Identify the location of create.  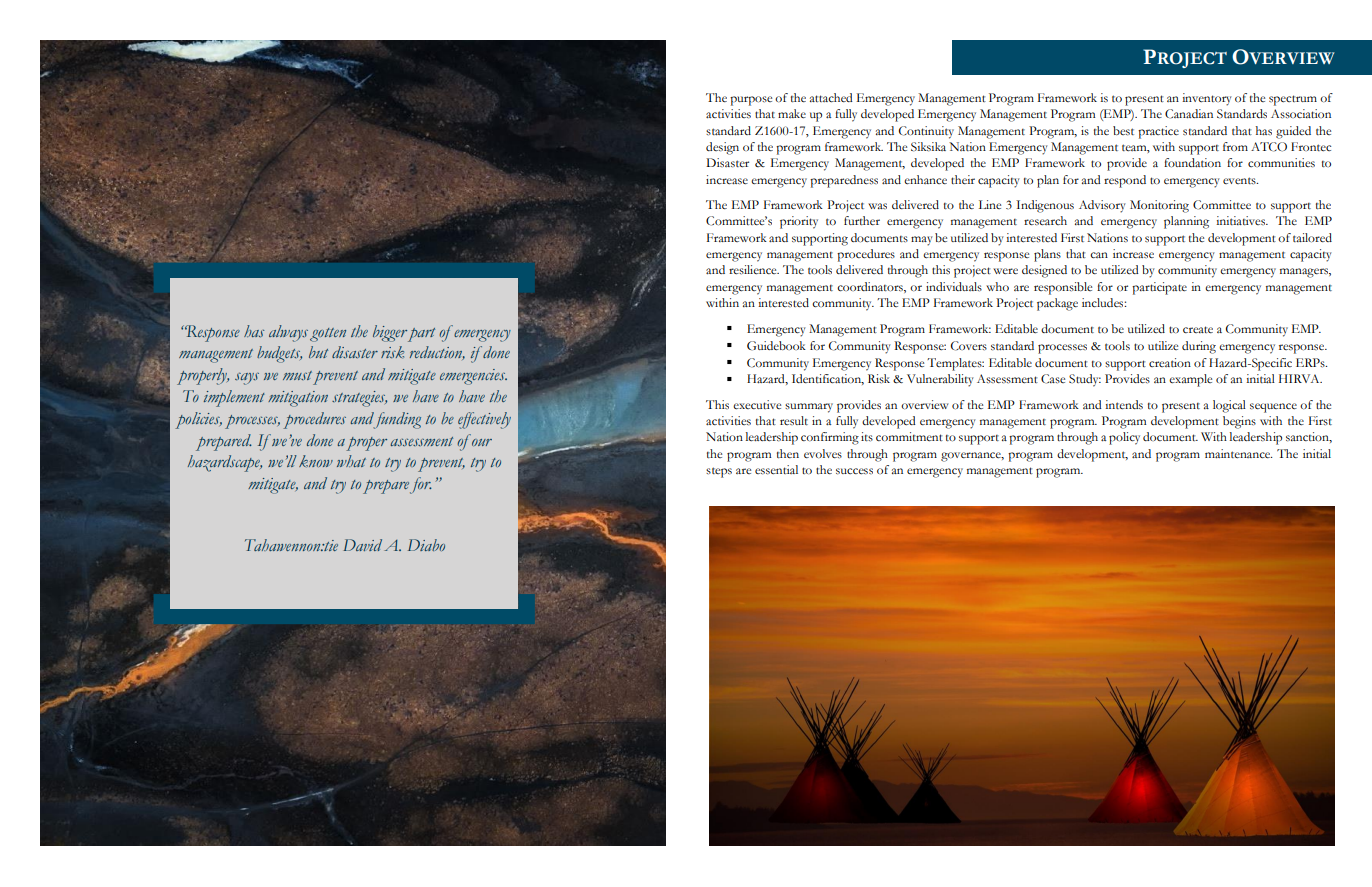
(1198, 329).
